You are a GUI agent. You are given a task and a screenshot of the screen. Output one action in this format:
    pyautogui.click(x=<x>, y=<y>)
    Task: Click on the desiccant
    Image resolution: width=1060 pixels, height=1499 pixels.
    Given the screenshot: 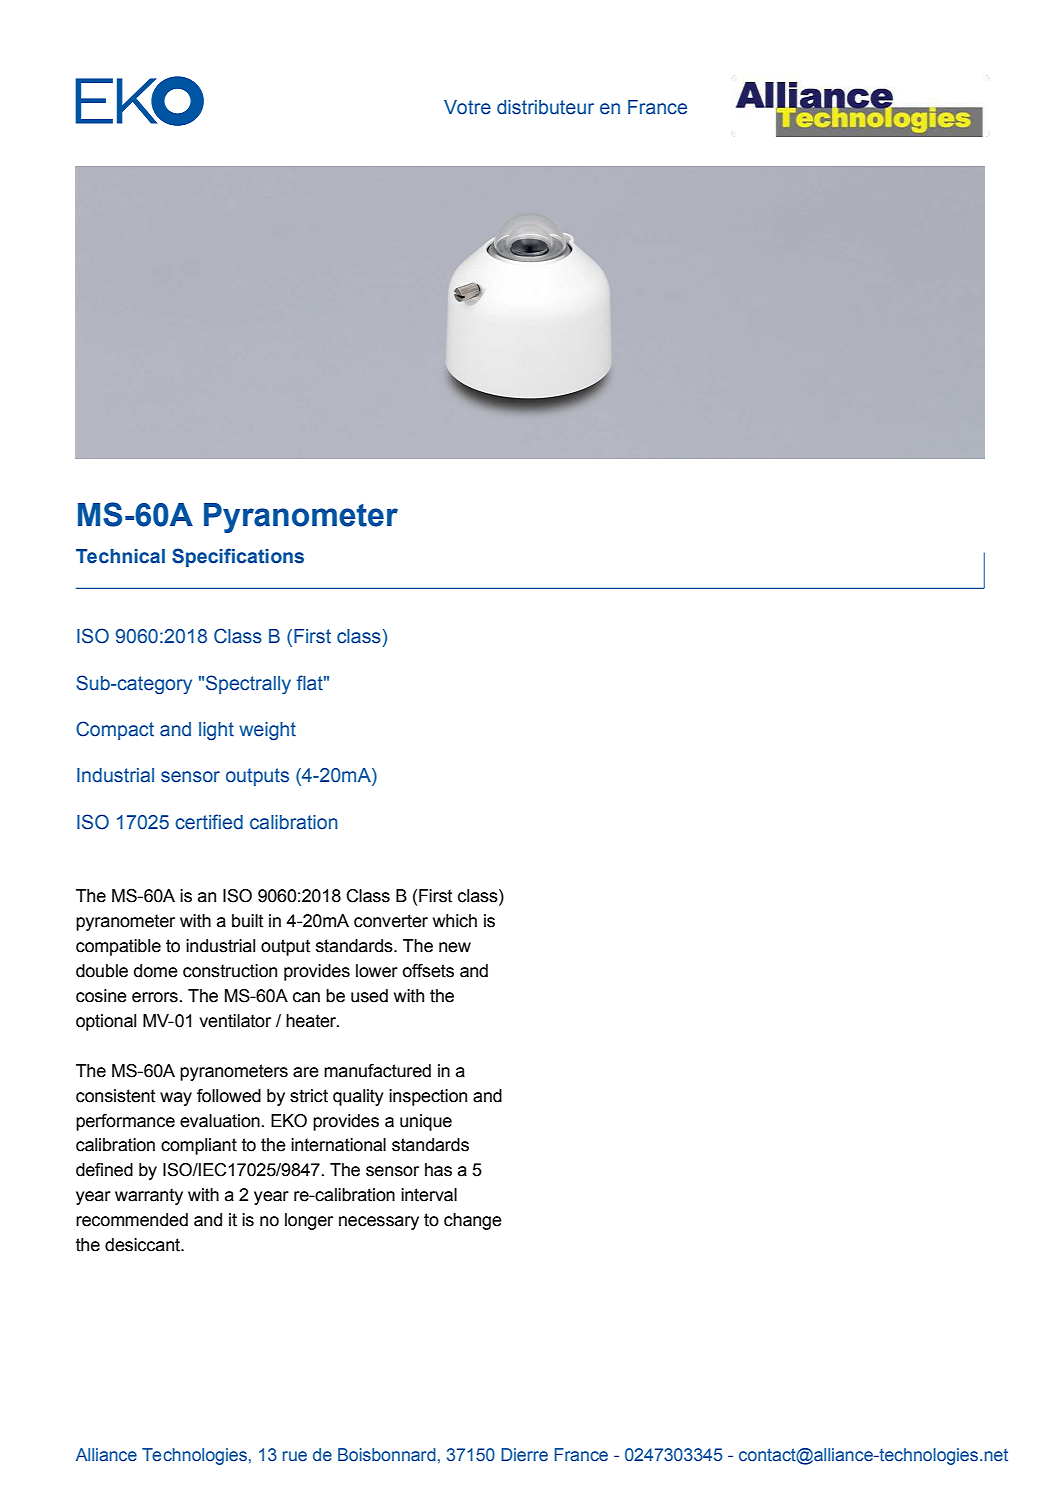 What is the action you would take?
    pyautogui.click(x=143, y=1245)
